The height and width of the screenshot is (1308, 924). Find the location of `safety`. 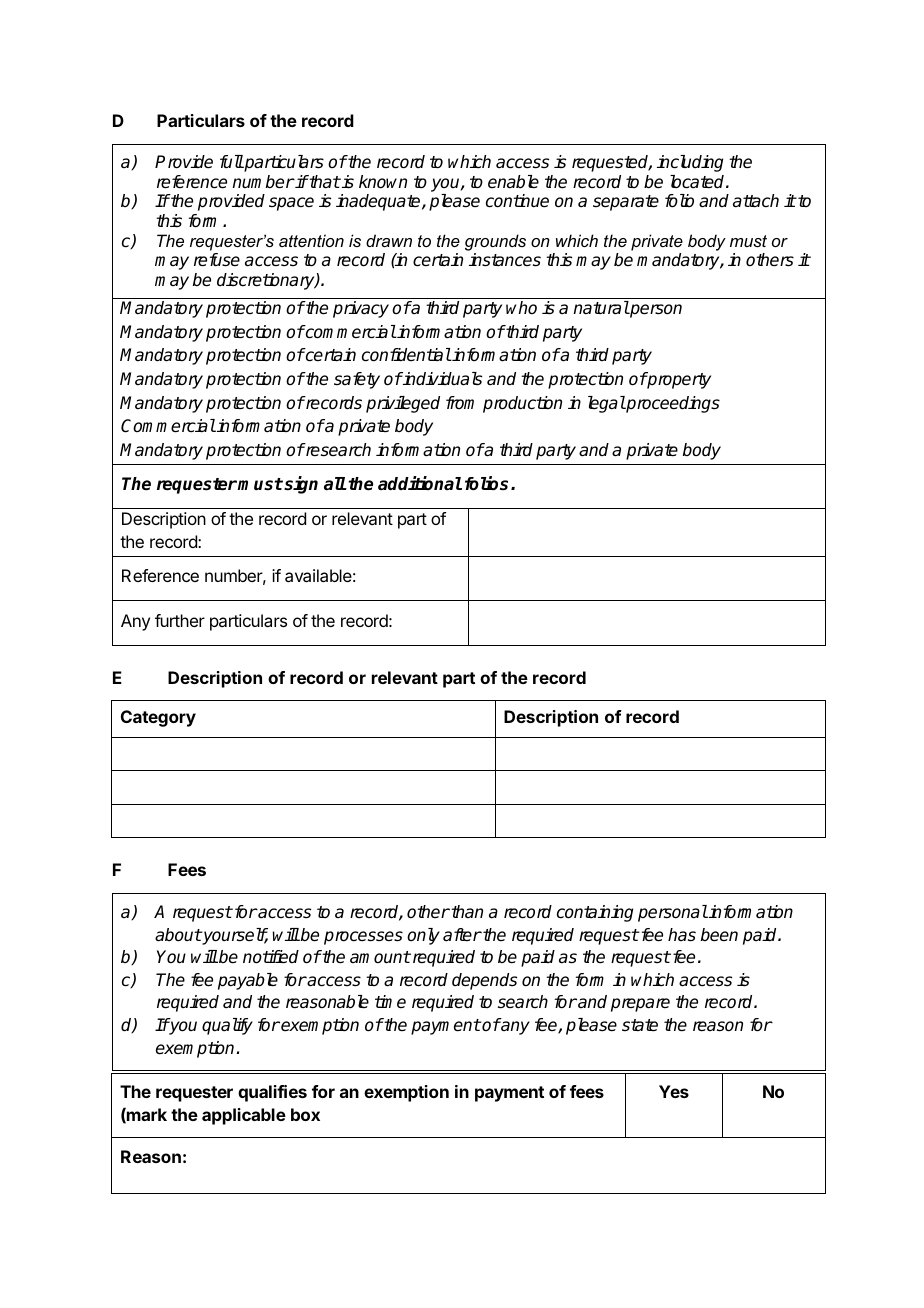

safety is located at coordinates (357, 380).
